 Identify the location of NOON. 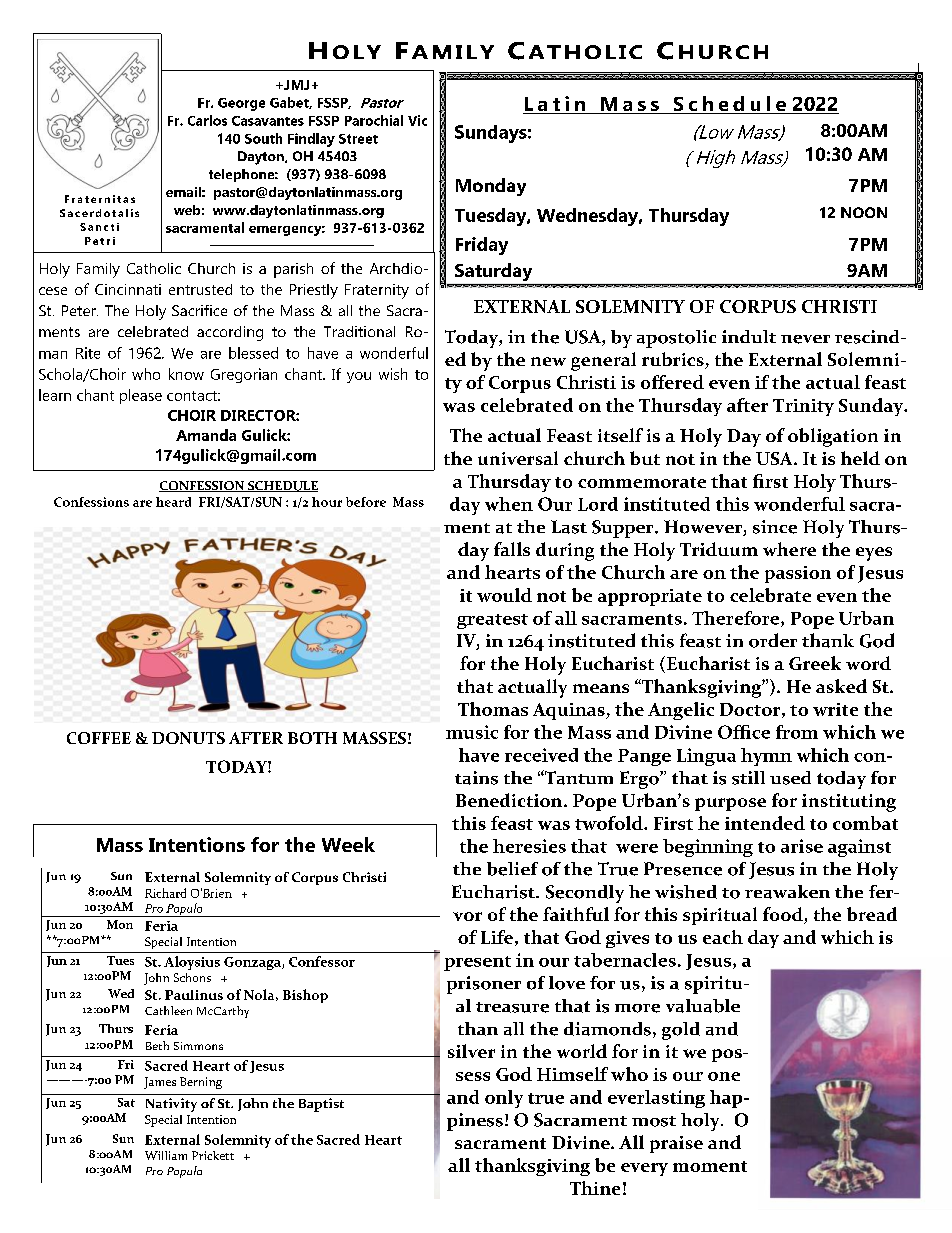
(864, 212).
